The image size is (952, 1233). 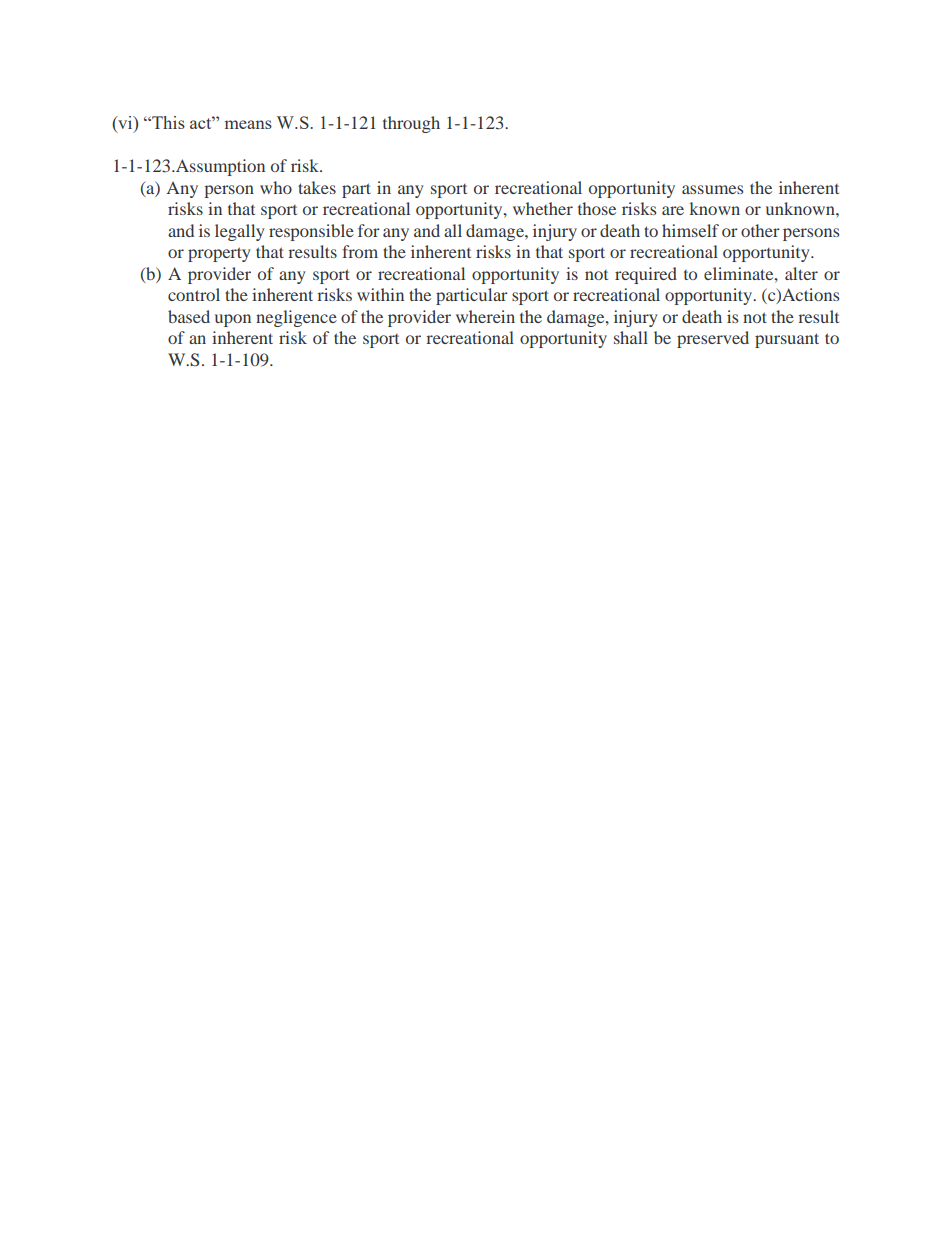 What do you see at coordinates (248, 124) in the screenshot?
I see `means` at bounding box center [248, 124].
